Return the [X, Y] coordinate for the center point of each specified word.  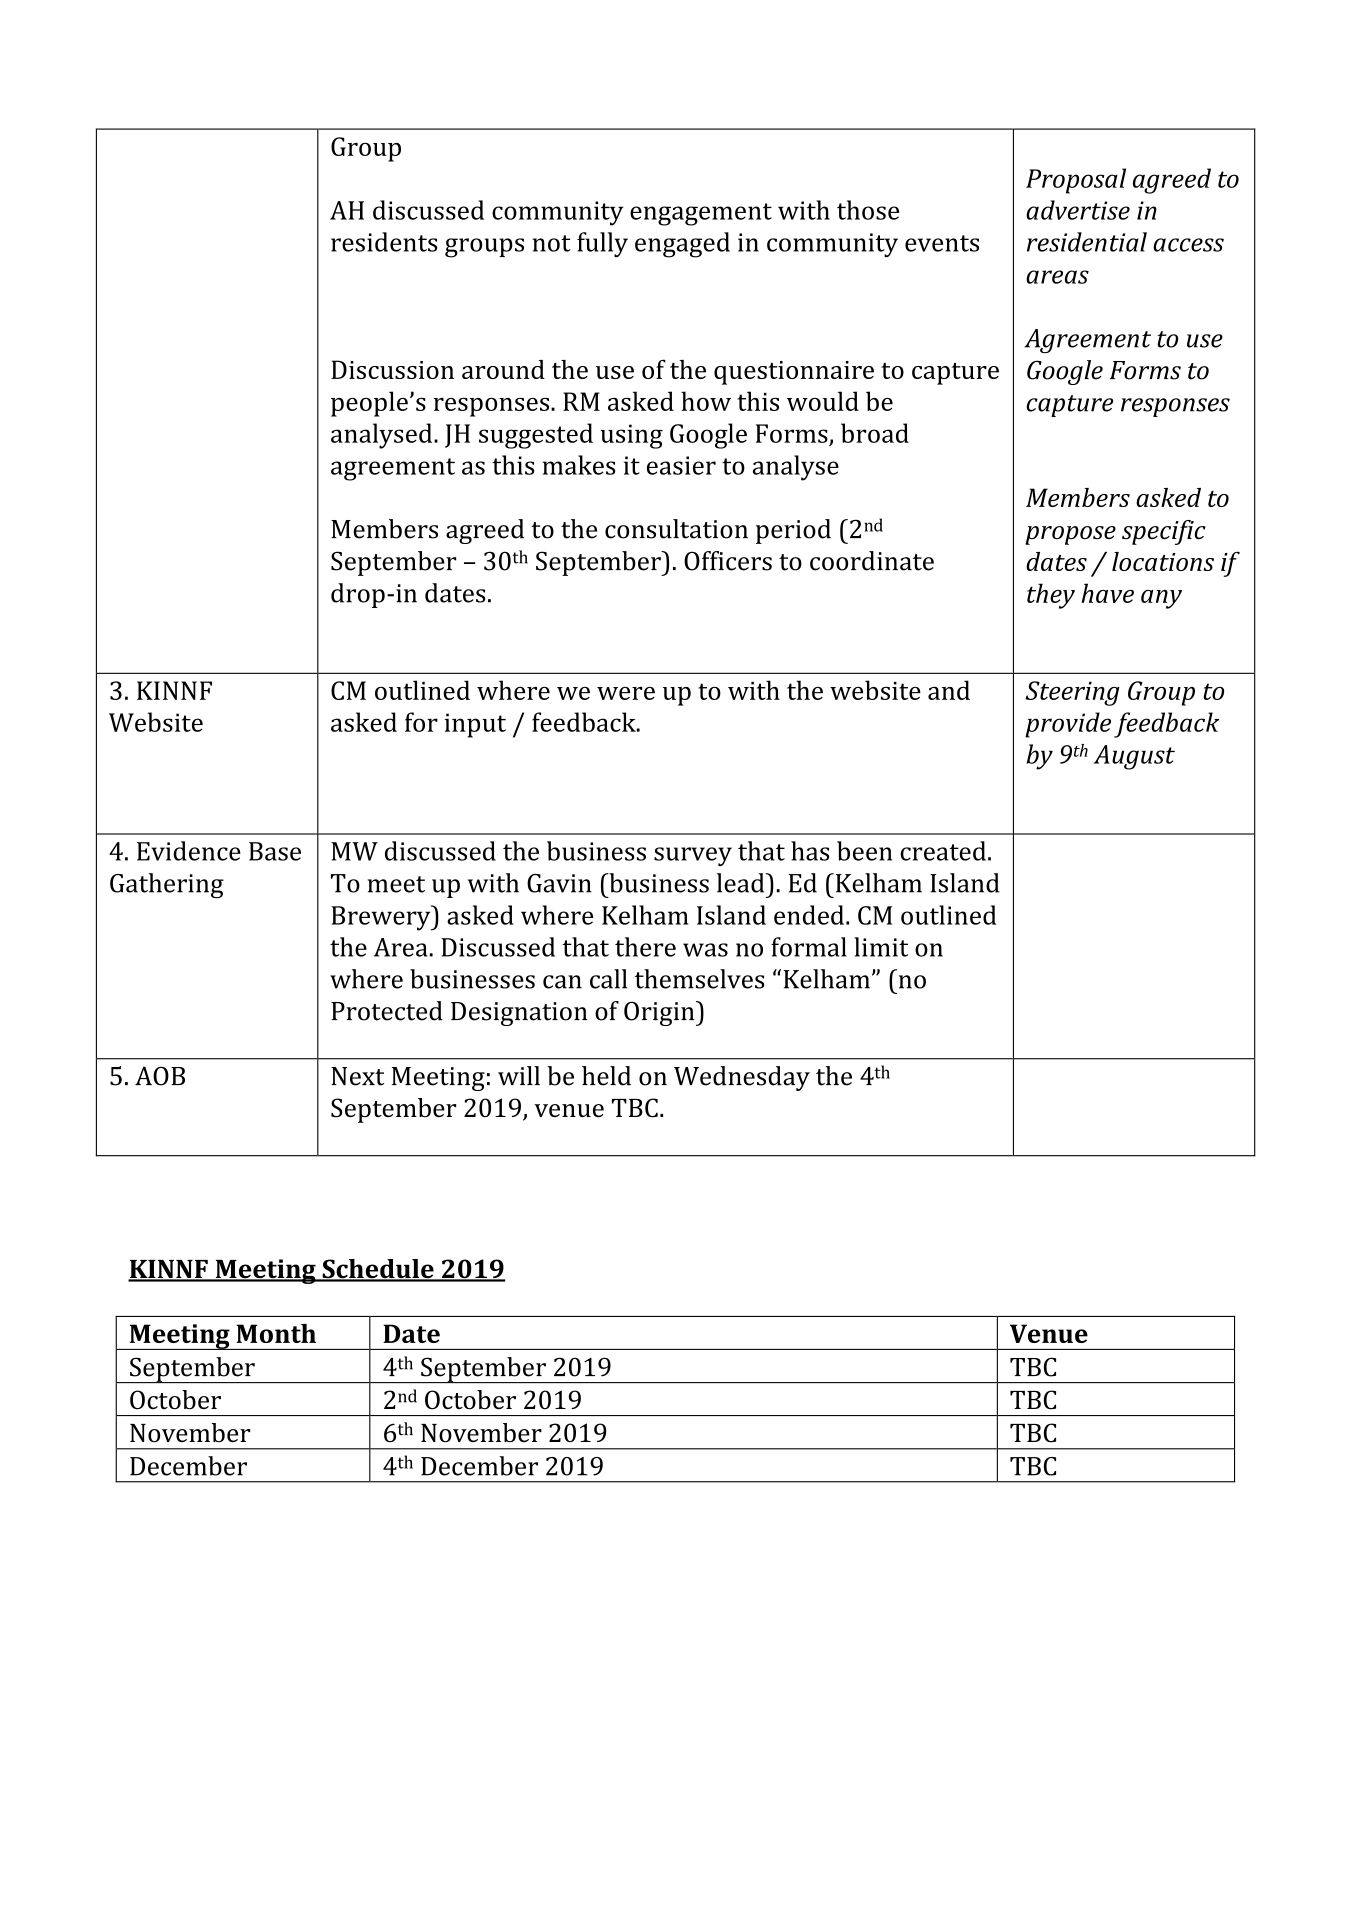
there [645, 947]
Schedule [378, 1270]
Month [276, 1333]
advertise [1078, 210]
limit [881, 947]
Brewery [382, 918]
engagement [701, 214]
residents [384, 242]
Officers [728, 561]
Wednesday [742, 1078]
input [475, 725]
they [1051, 596]
